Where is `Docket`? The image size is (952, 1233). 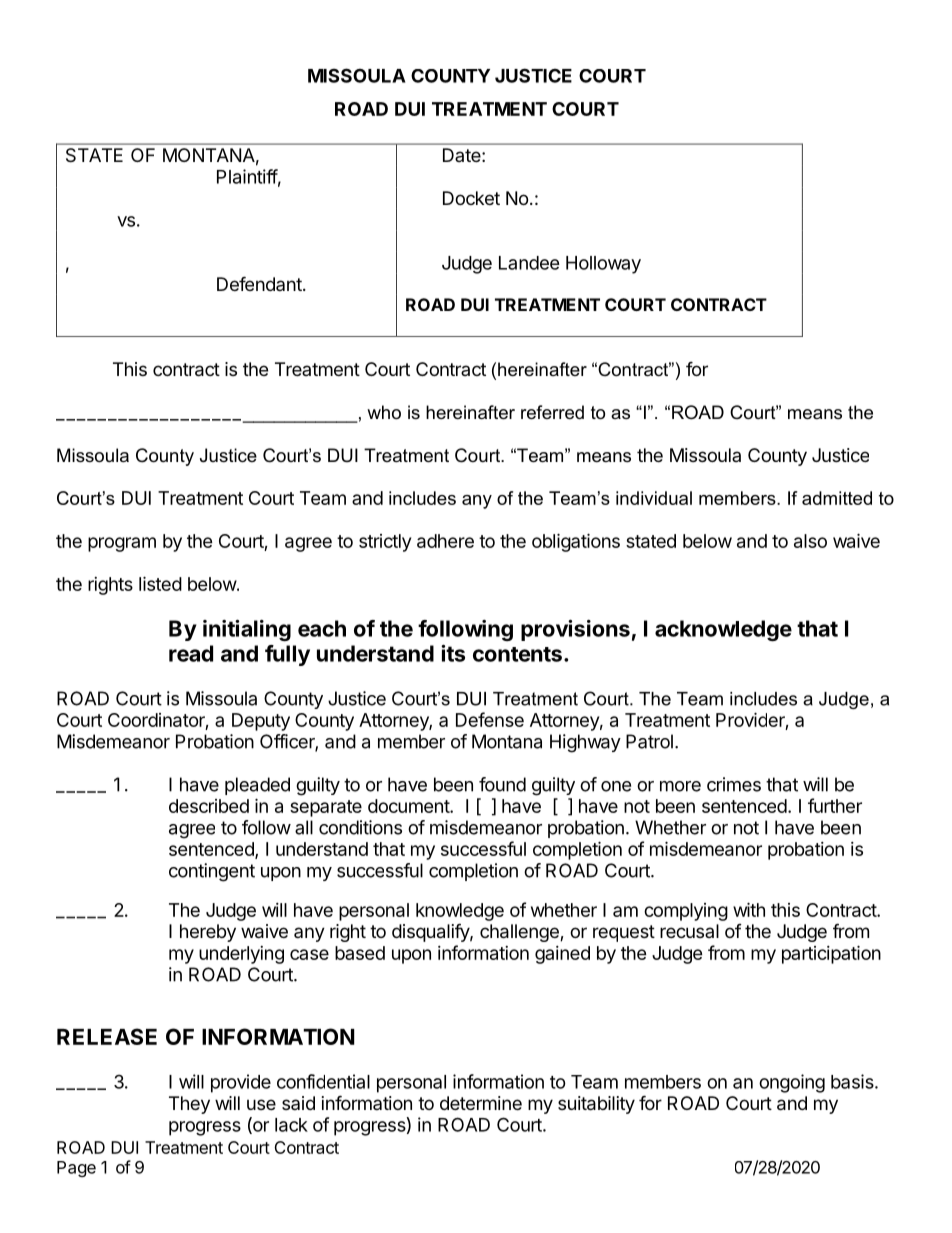
Docket is located at coordinates (471, 198).
